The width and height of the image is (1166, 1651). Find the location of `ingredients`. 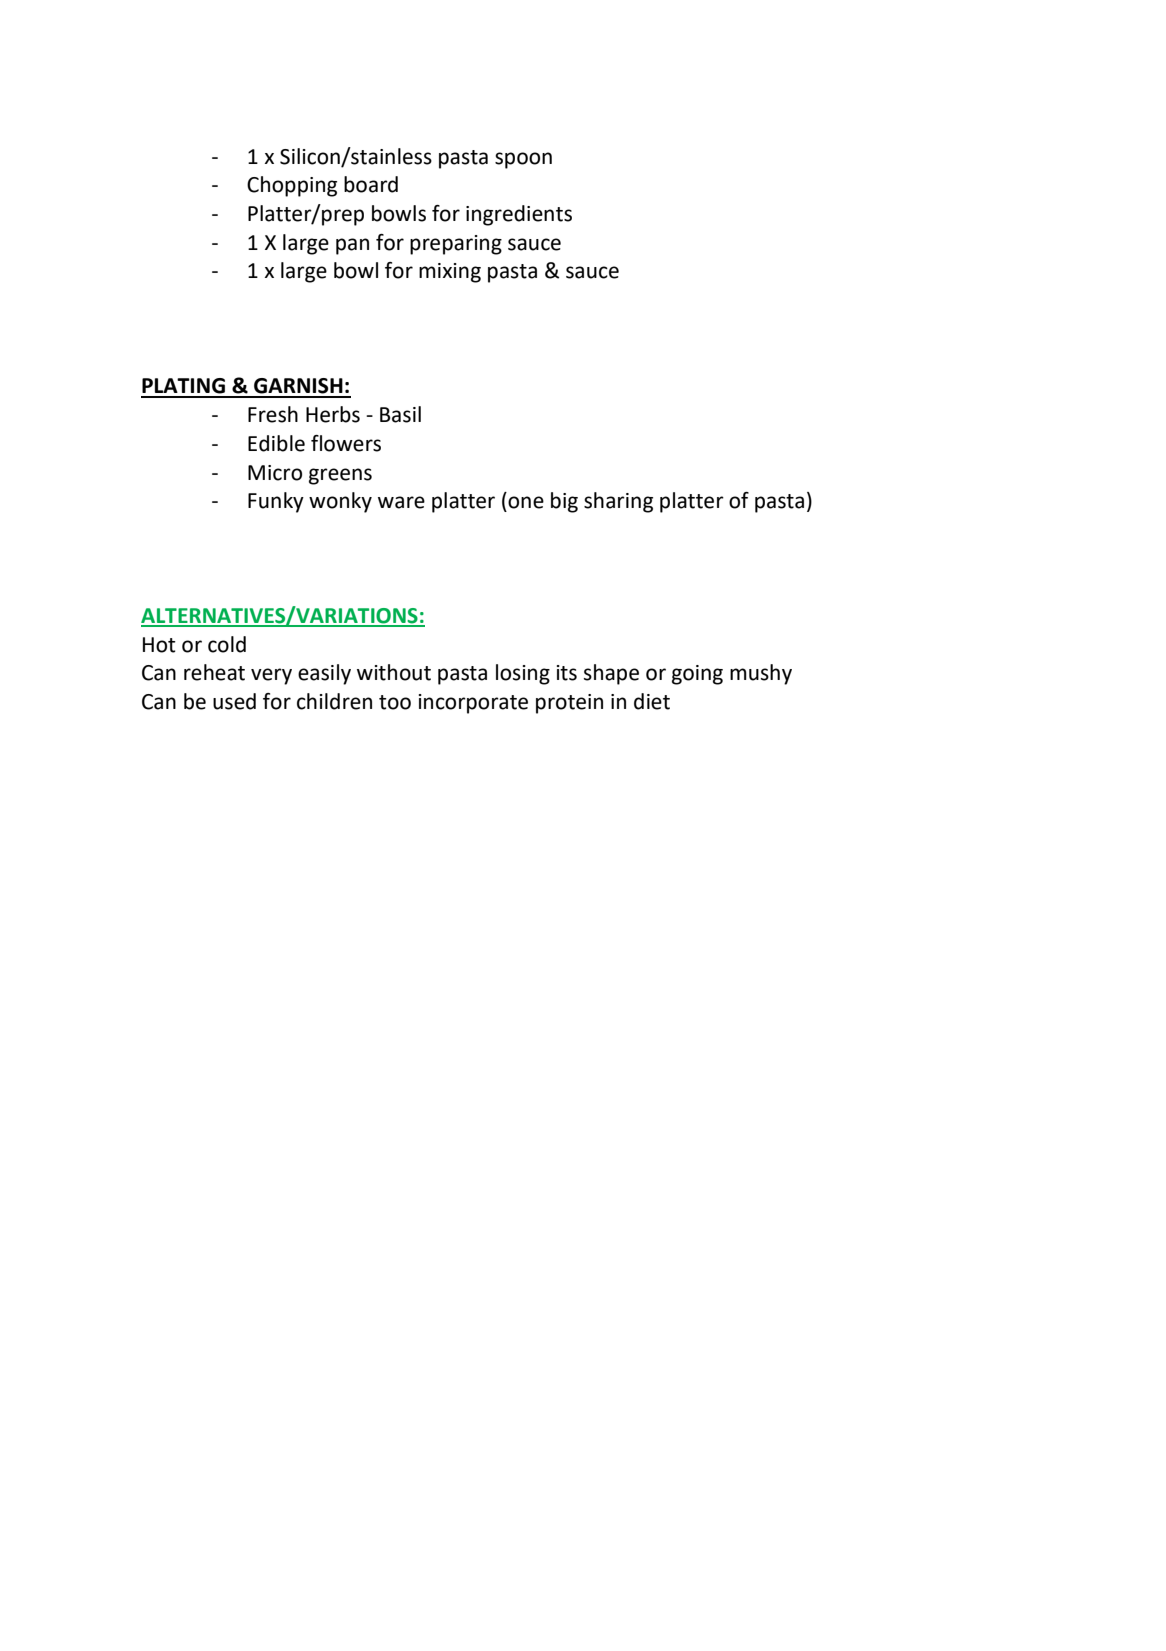

ingredients is located at coordinates (519, 215).
